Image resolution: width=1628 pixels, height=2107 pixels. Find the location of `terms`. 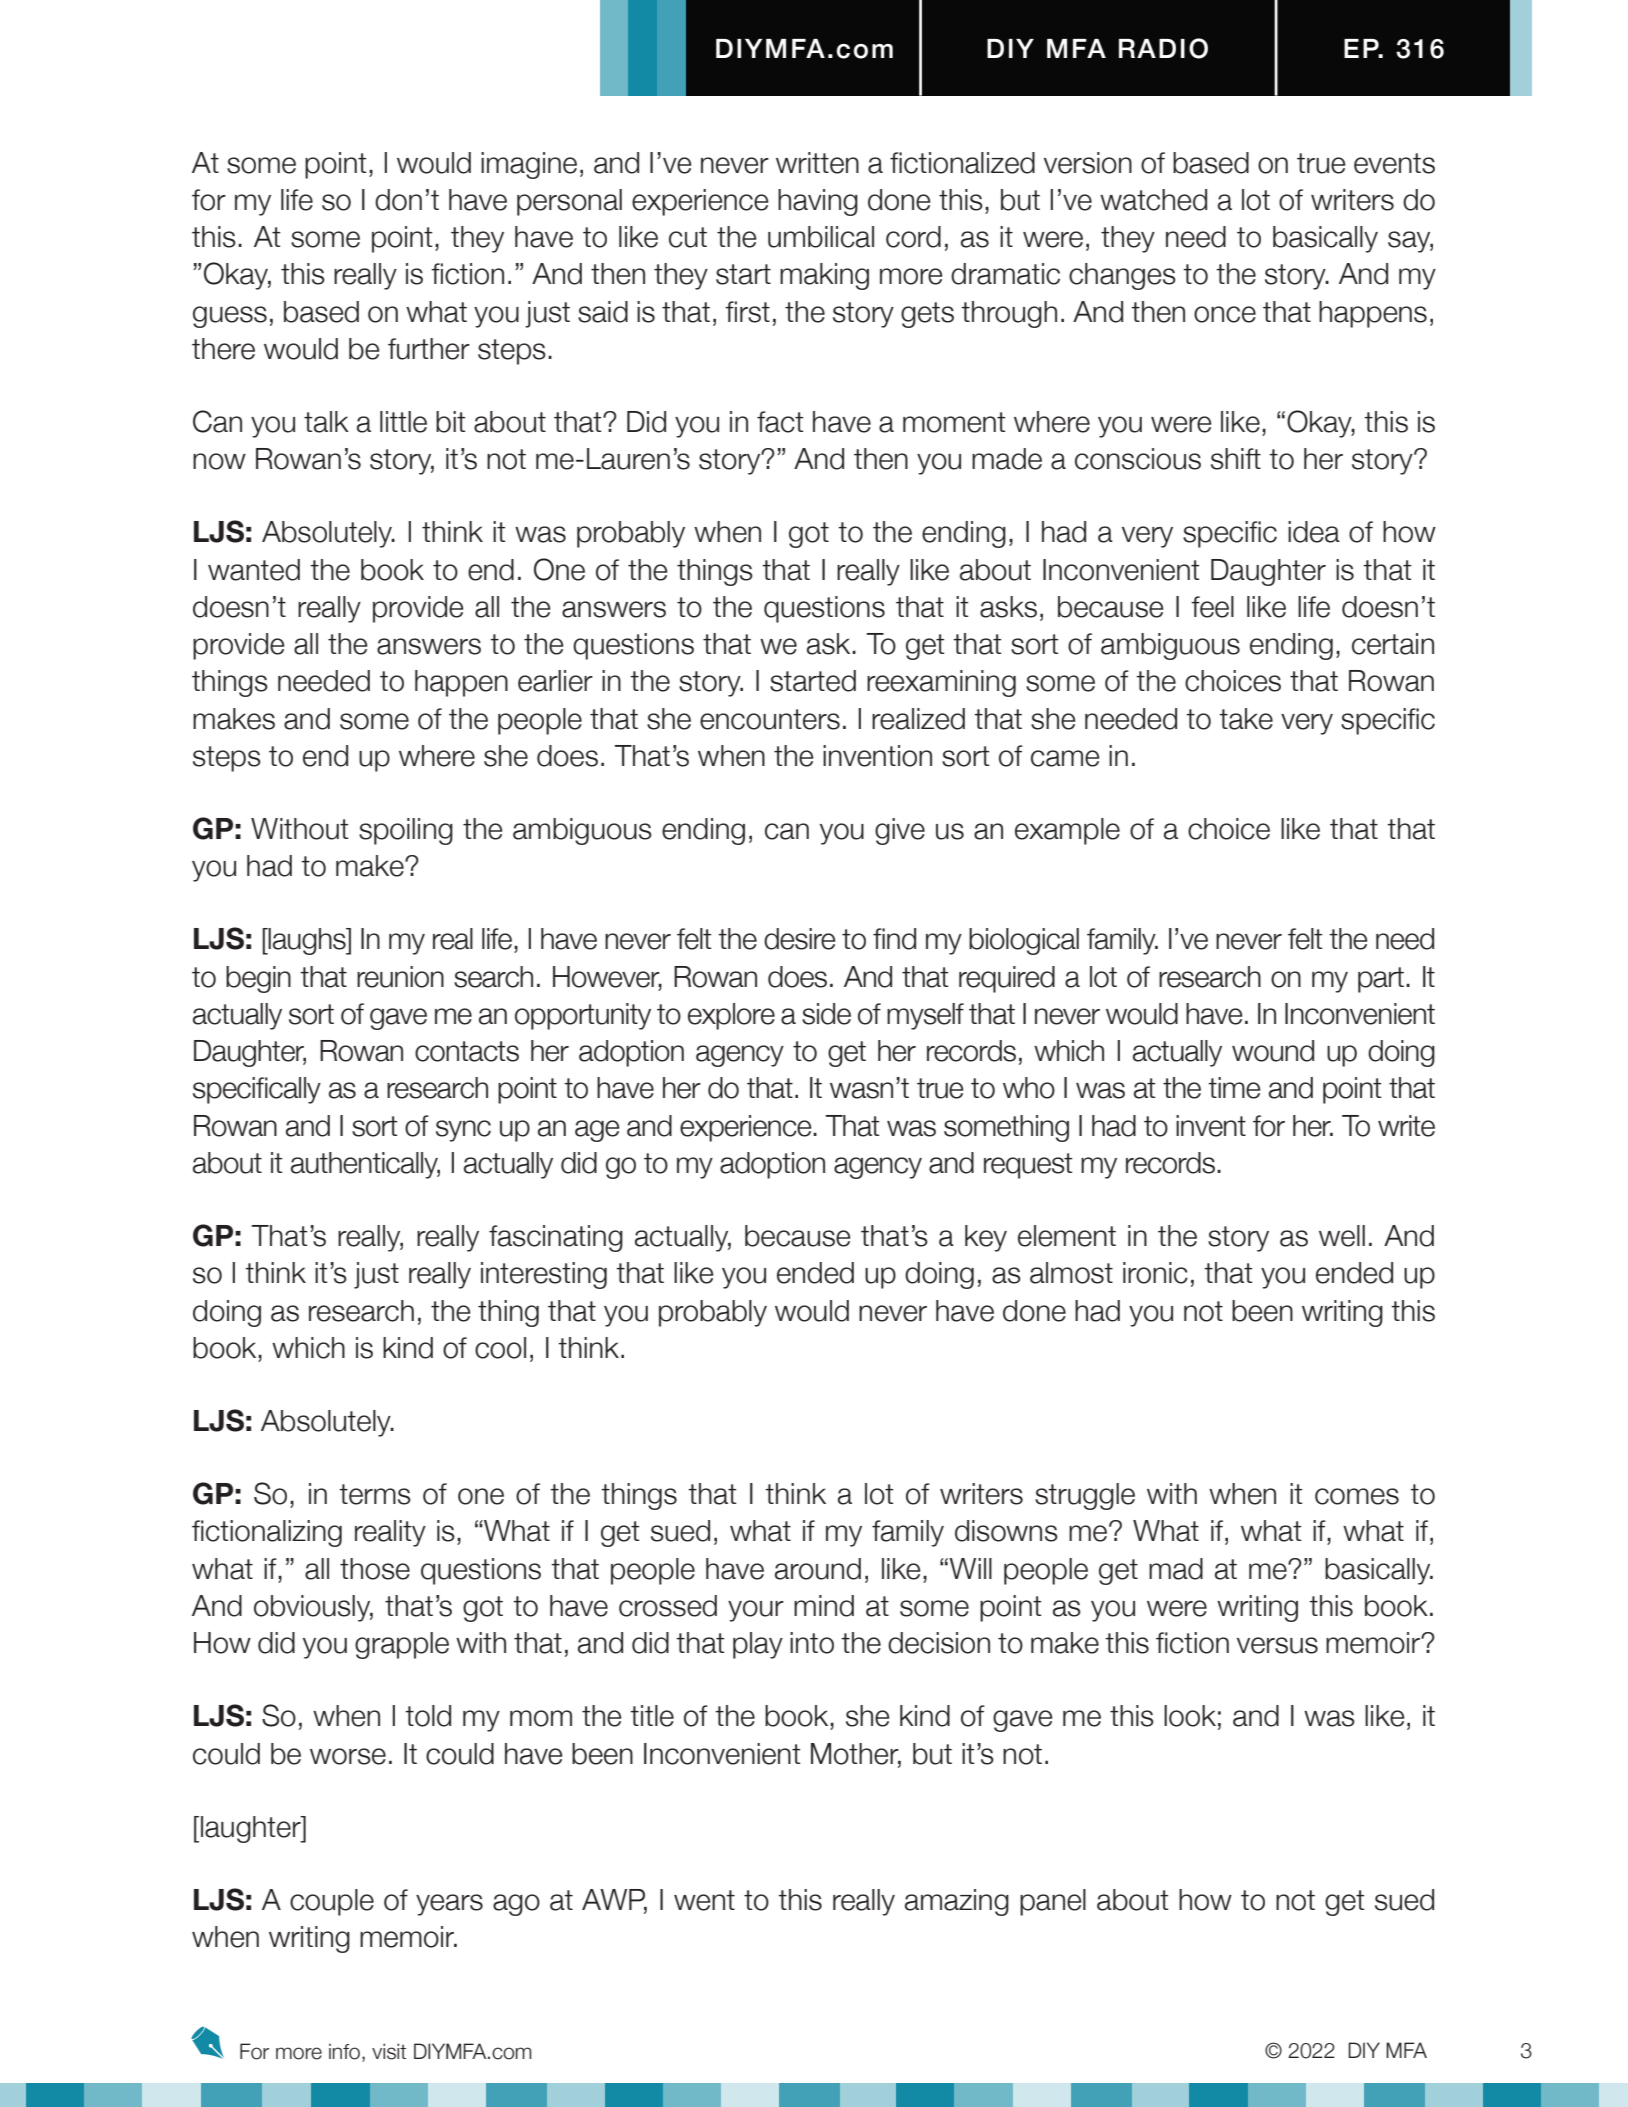

terms is located at coordinates (375, 1494).
